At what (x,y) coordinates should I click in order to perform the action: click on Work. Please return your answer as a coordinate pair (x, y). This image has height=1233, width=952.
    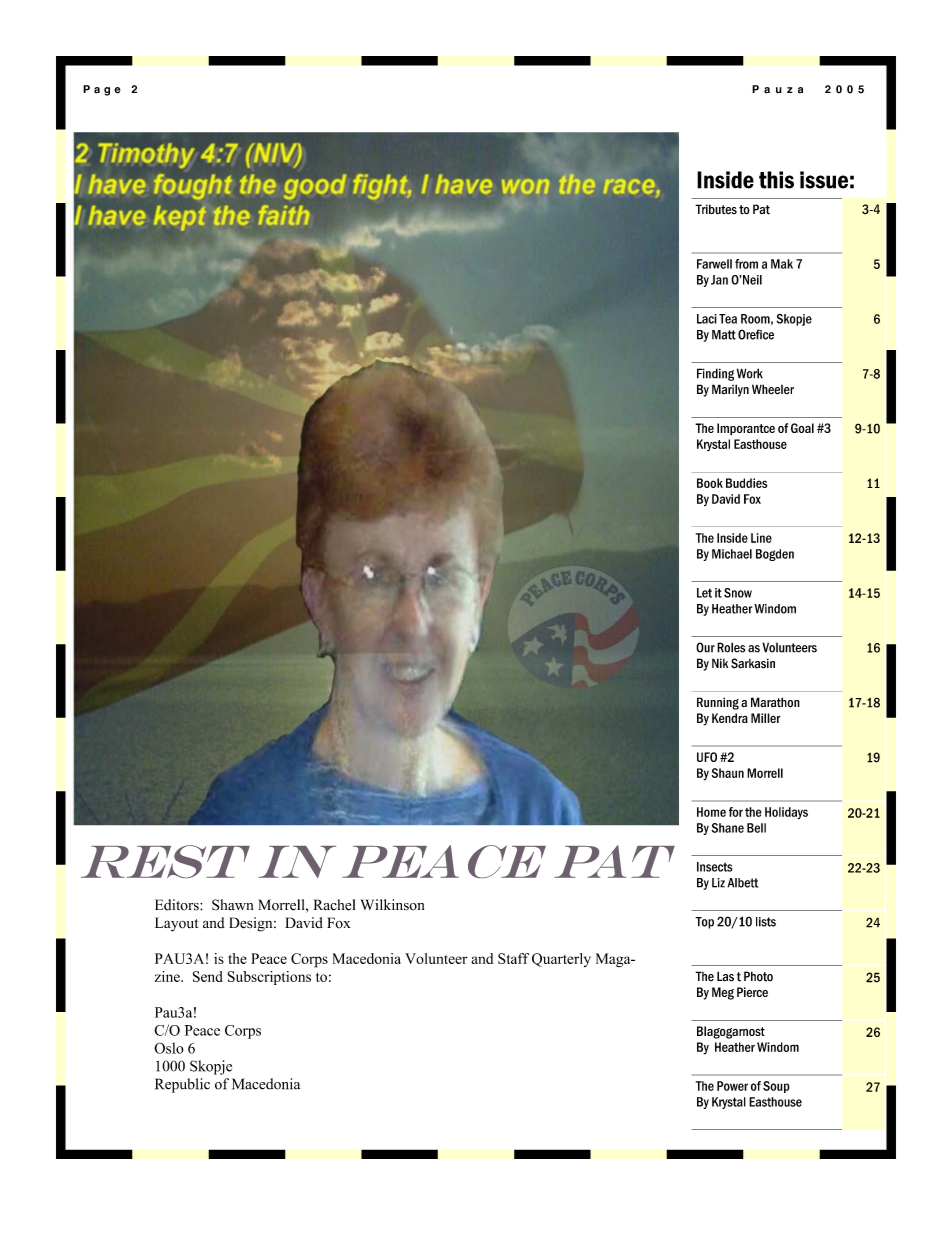
    Looking at the image, I should click on (750, 373).
